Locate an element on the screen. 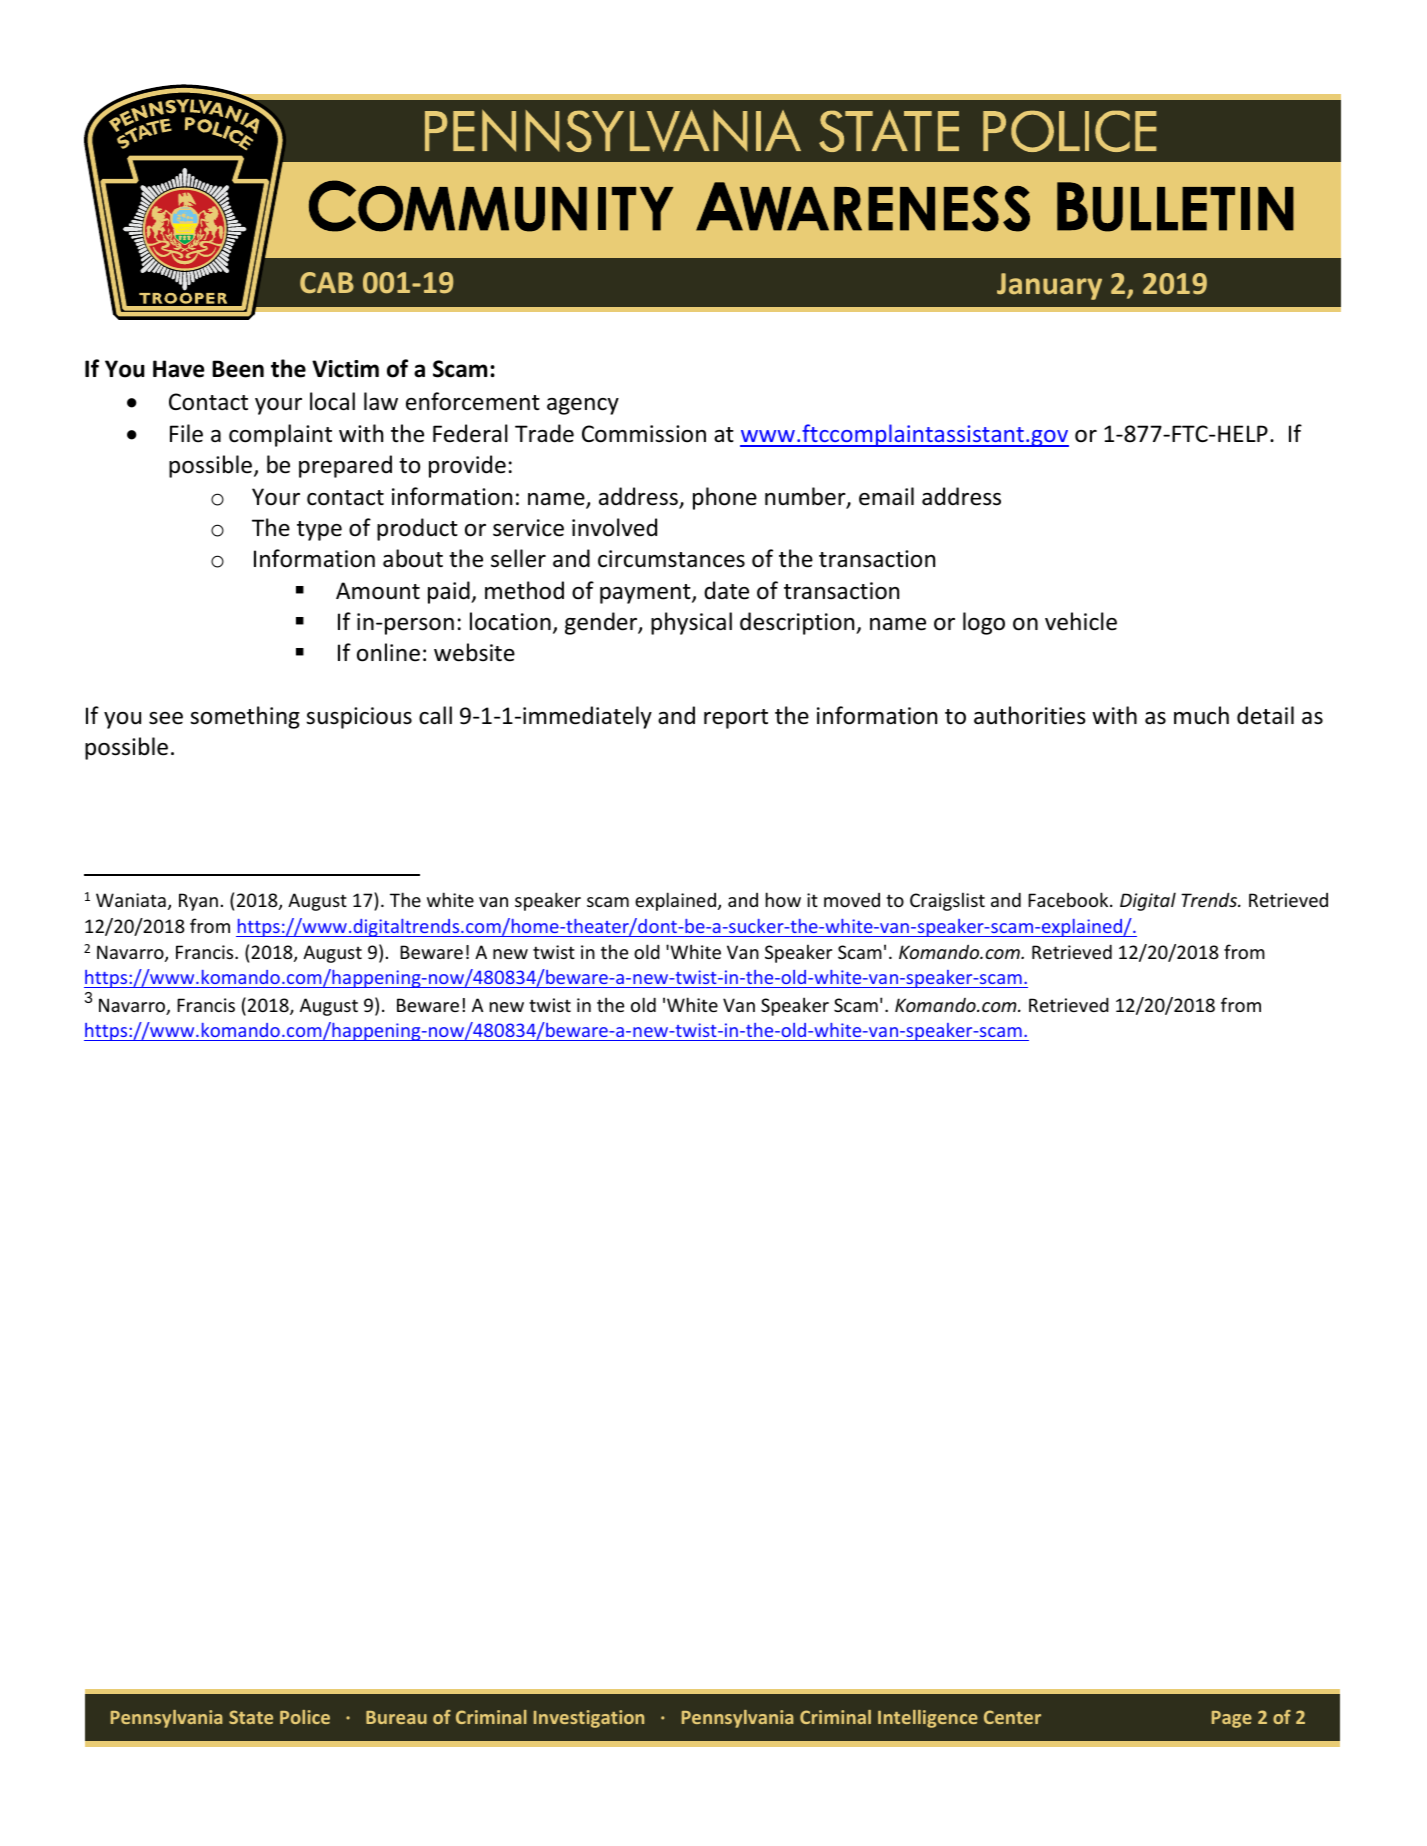  physical is located at coordinates (691, 623).
